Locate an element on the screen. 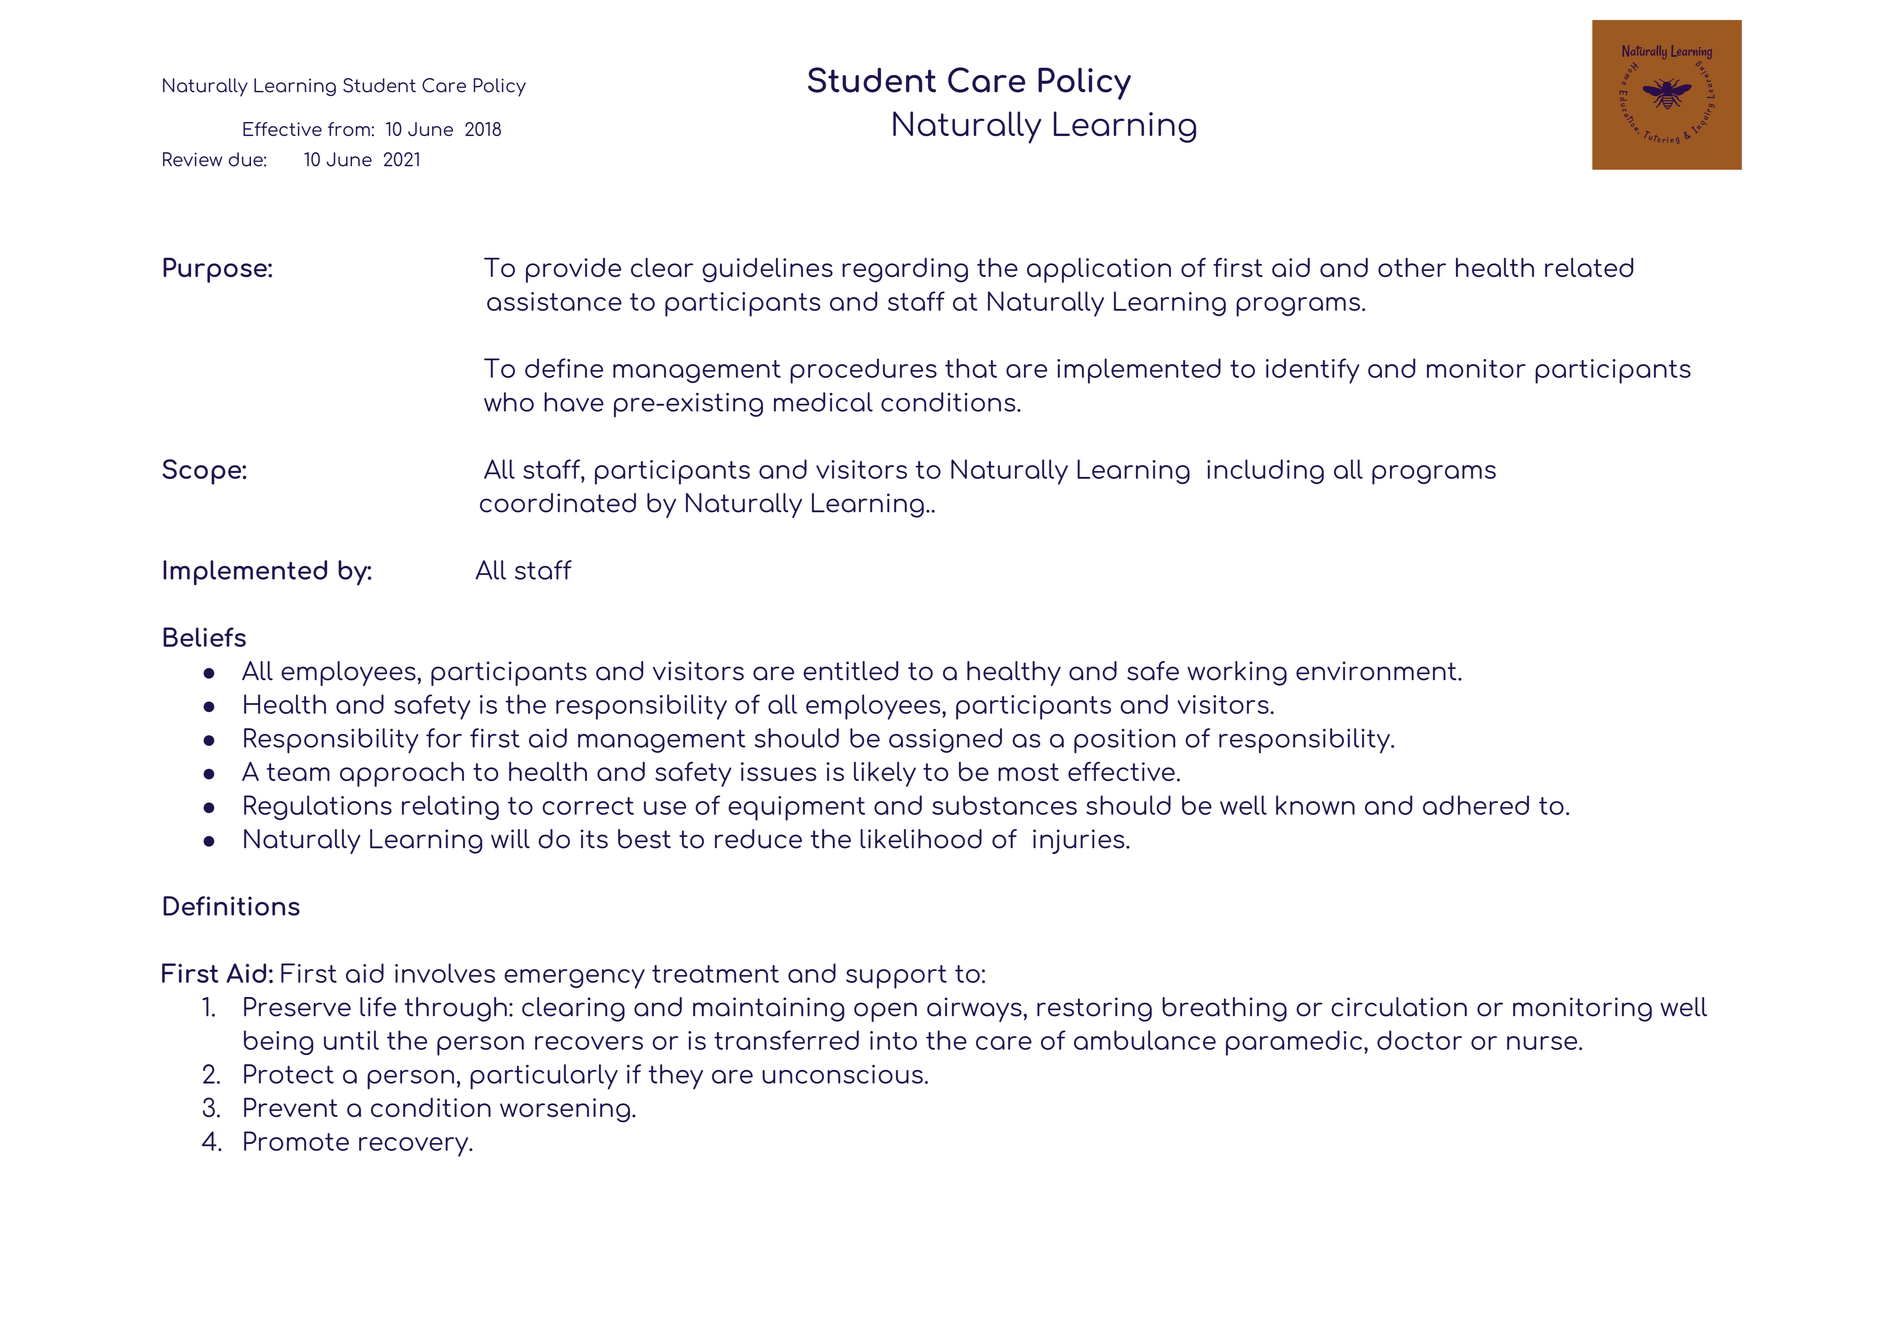  other is located at coordinates (1412, 267).
